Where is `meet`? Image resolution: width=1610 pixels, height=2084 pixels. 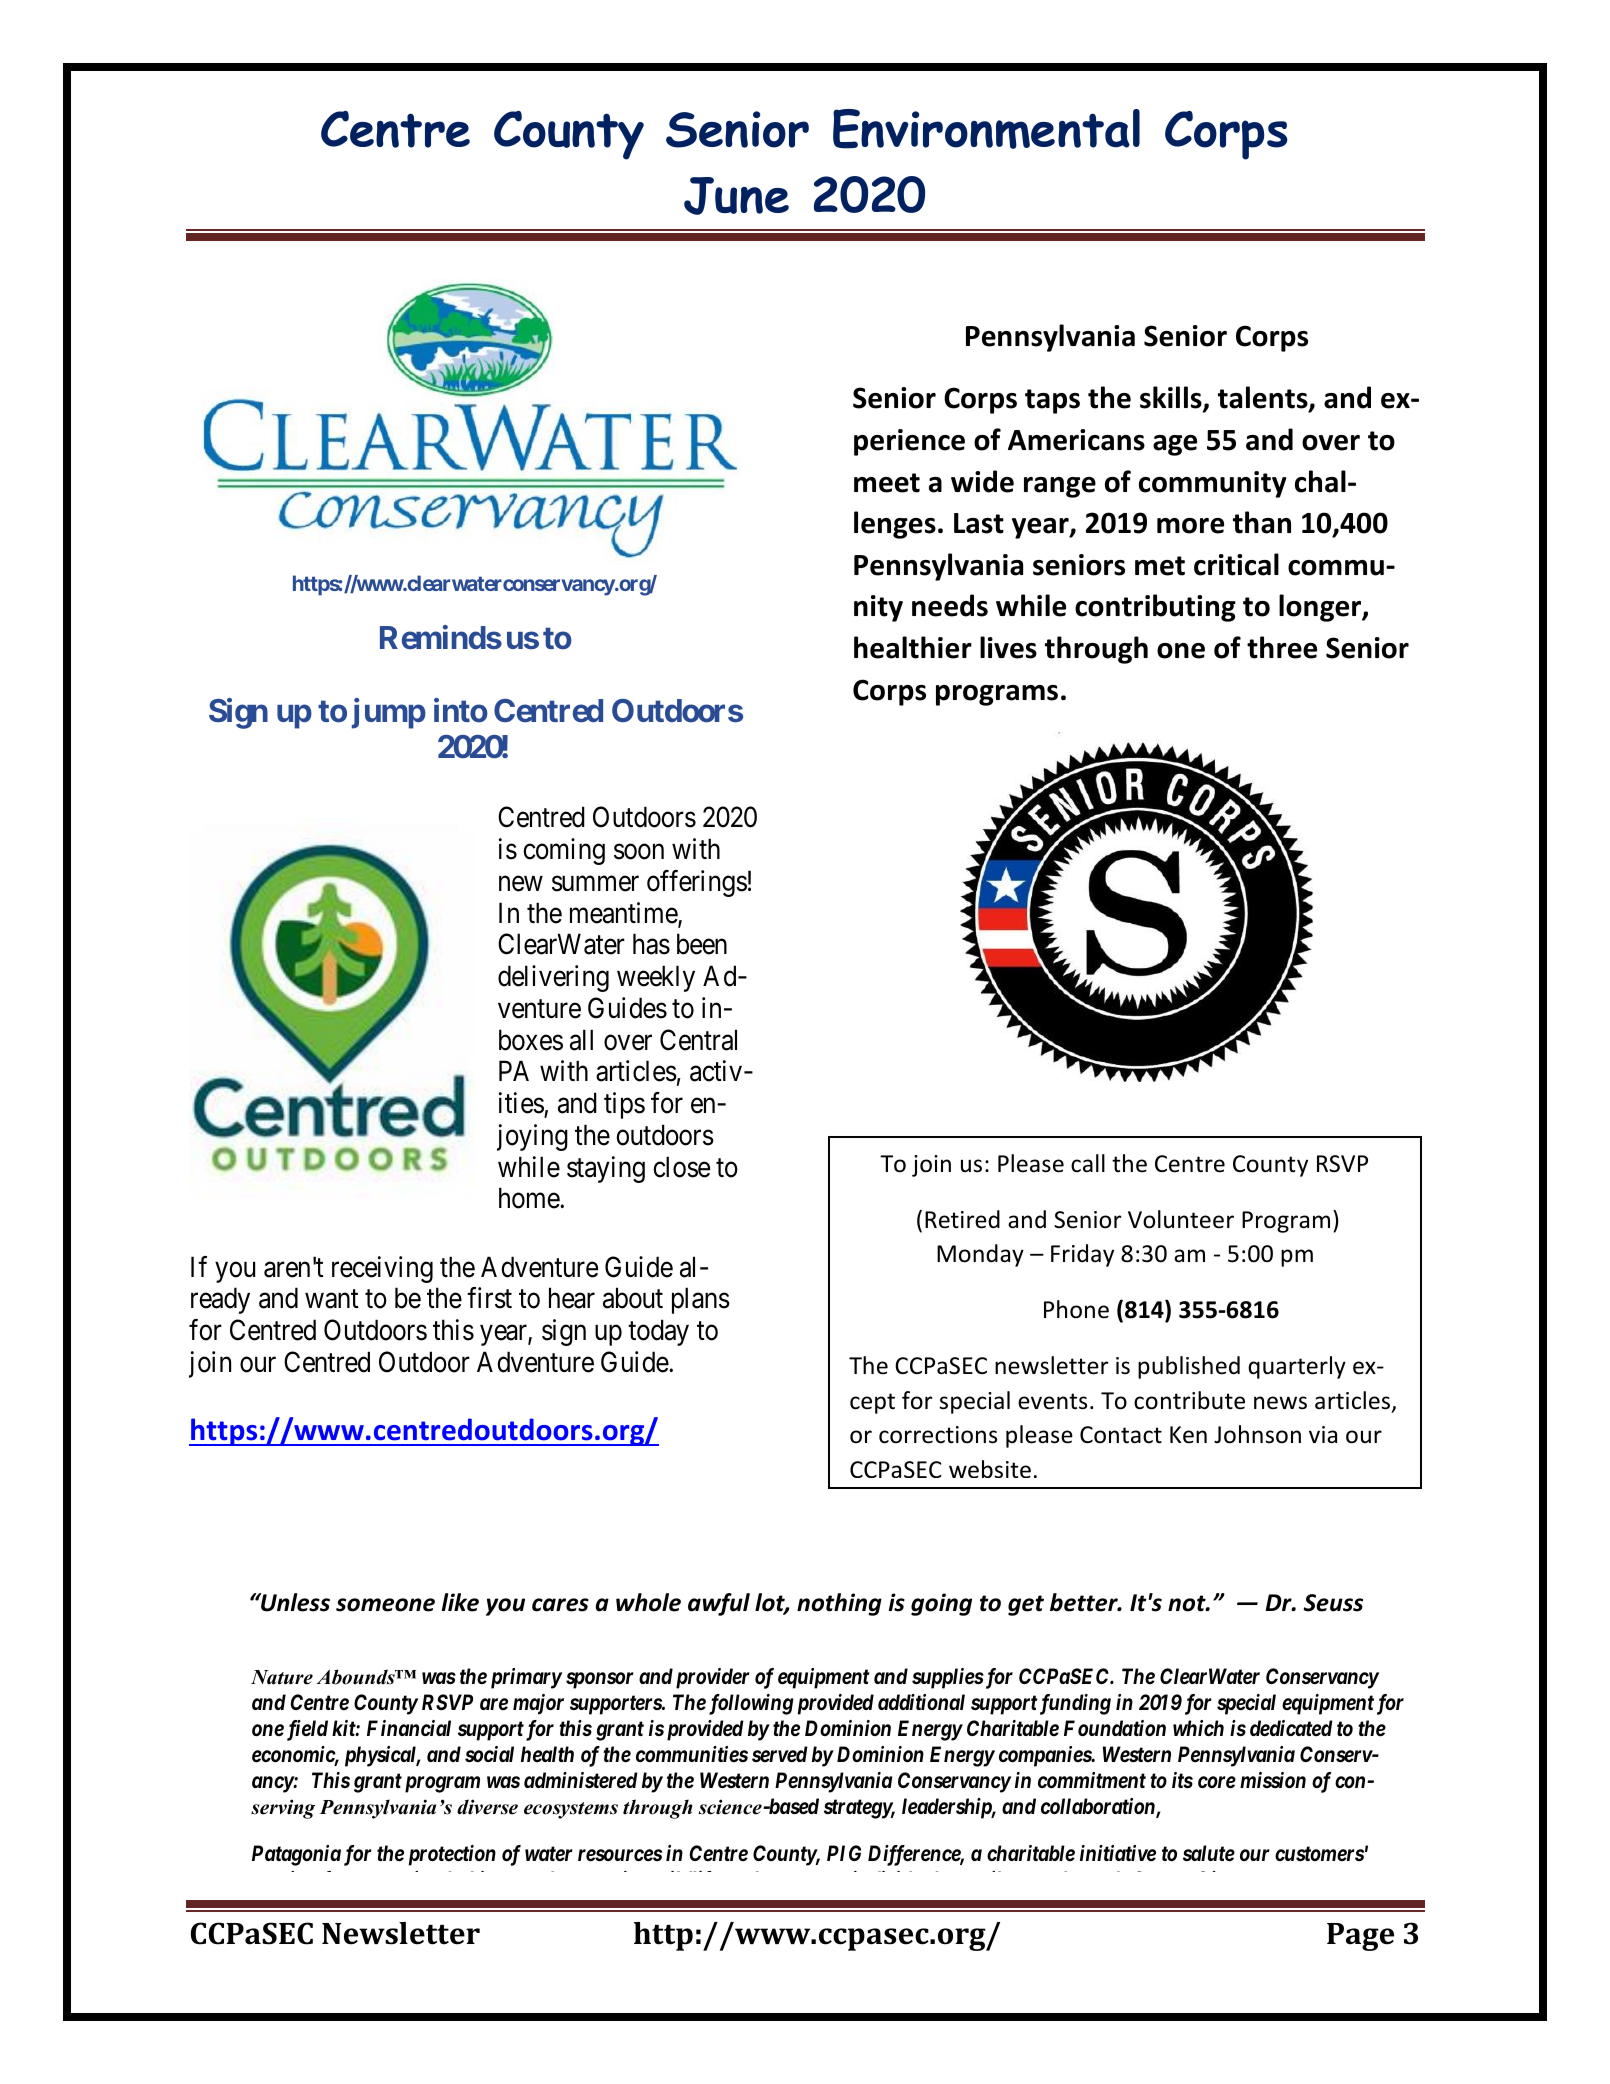 meet is located at coordinates (887, 483).
